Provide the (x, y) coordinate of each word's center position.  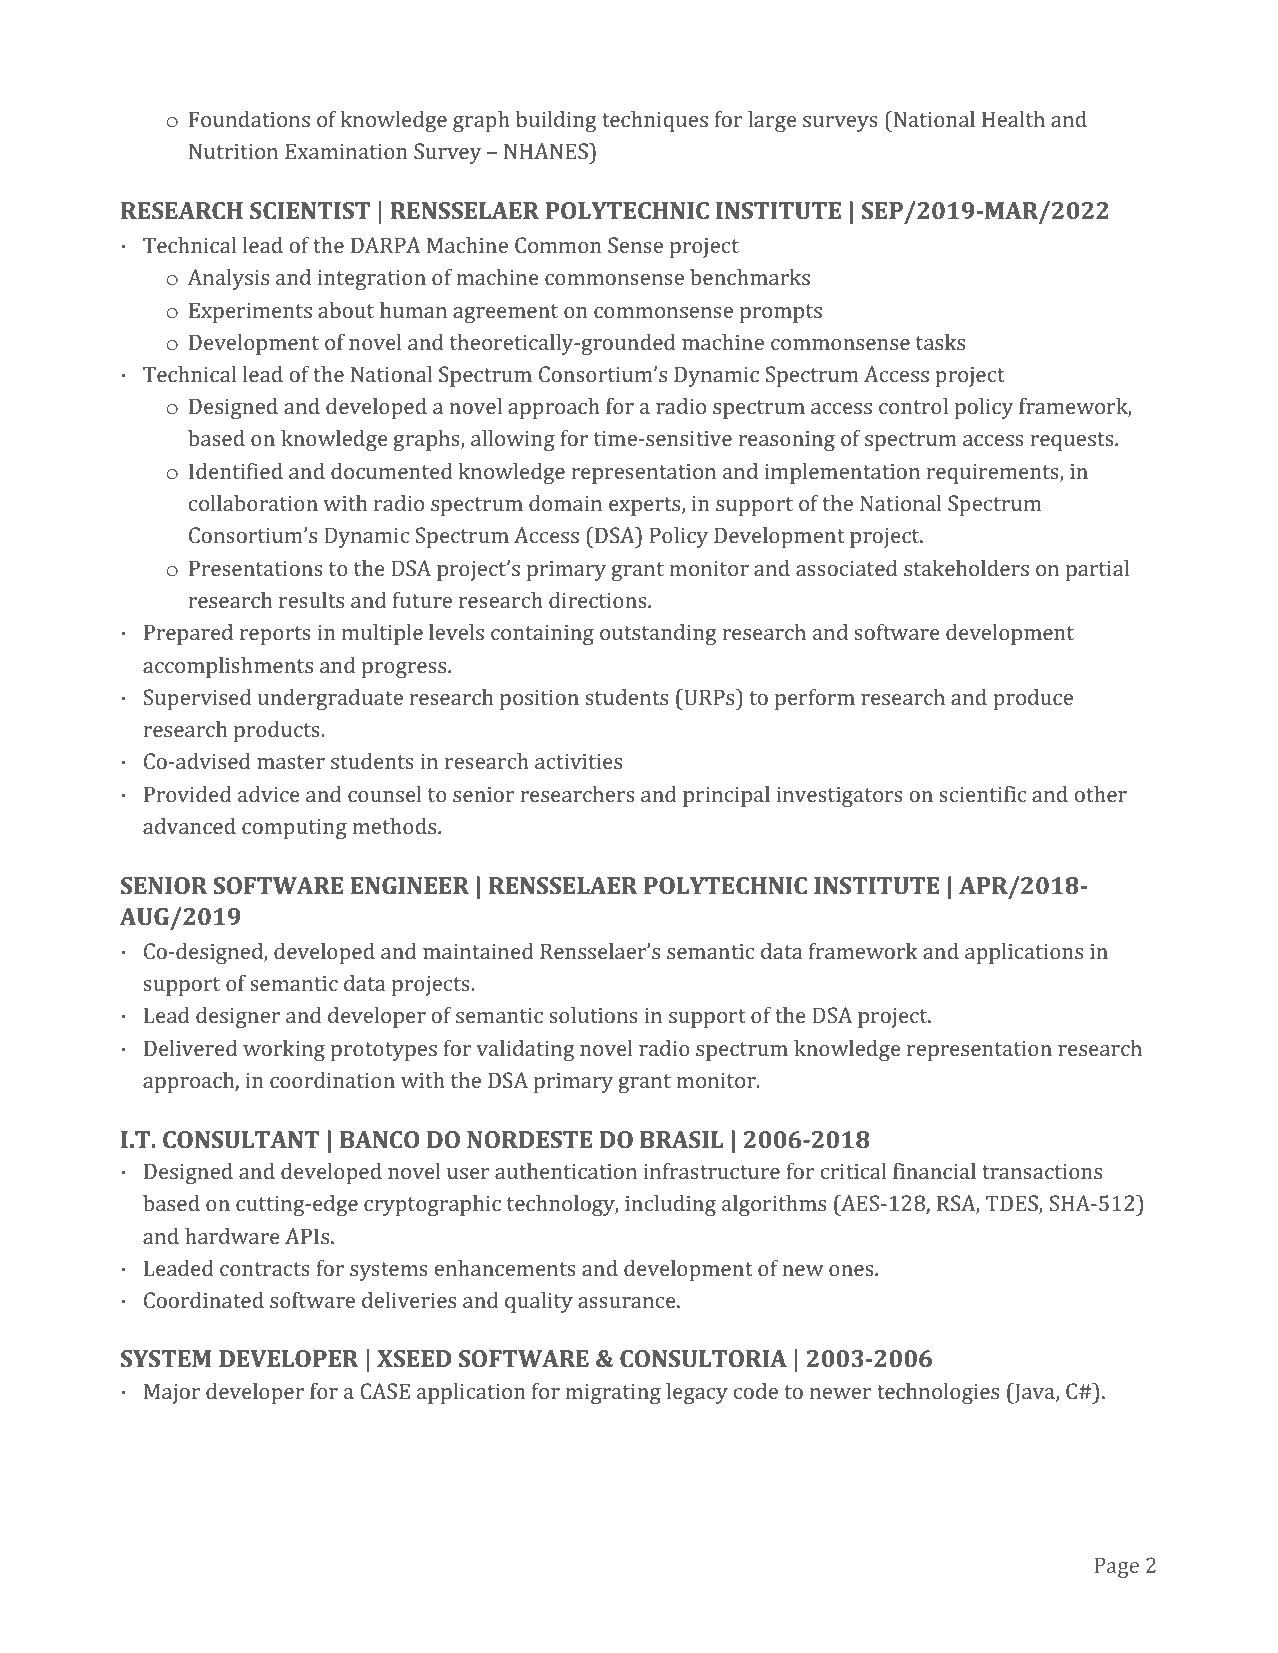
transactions (1042, 1171)
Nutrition (233, 151)
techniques (655, 121)
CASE (385, 1391)
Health (1013, 119)
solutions (593, 1015)
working (284, 1050)
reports (275, 635)
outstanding (658, 634)
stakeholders (966, 568)
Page (1116, 1567)
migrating (613, 1394)
